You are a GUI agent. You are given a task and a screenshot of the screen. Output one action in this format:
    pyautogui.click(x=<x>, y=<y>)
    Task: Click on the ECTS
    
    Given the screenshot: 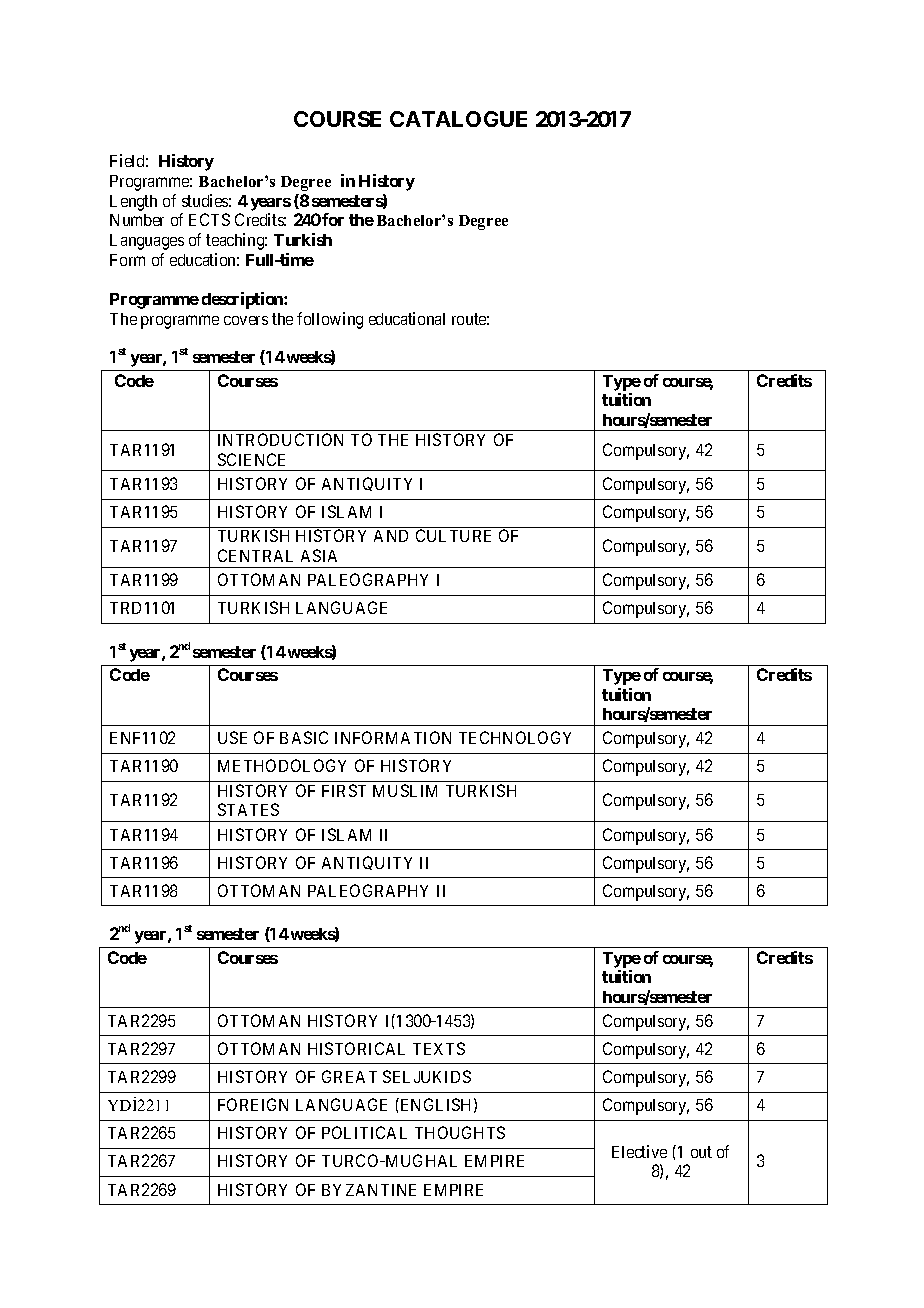 What is the action you would take?
    pyautogui.click(x=209, y=219)
